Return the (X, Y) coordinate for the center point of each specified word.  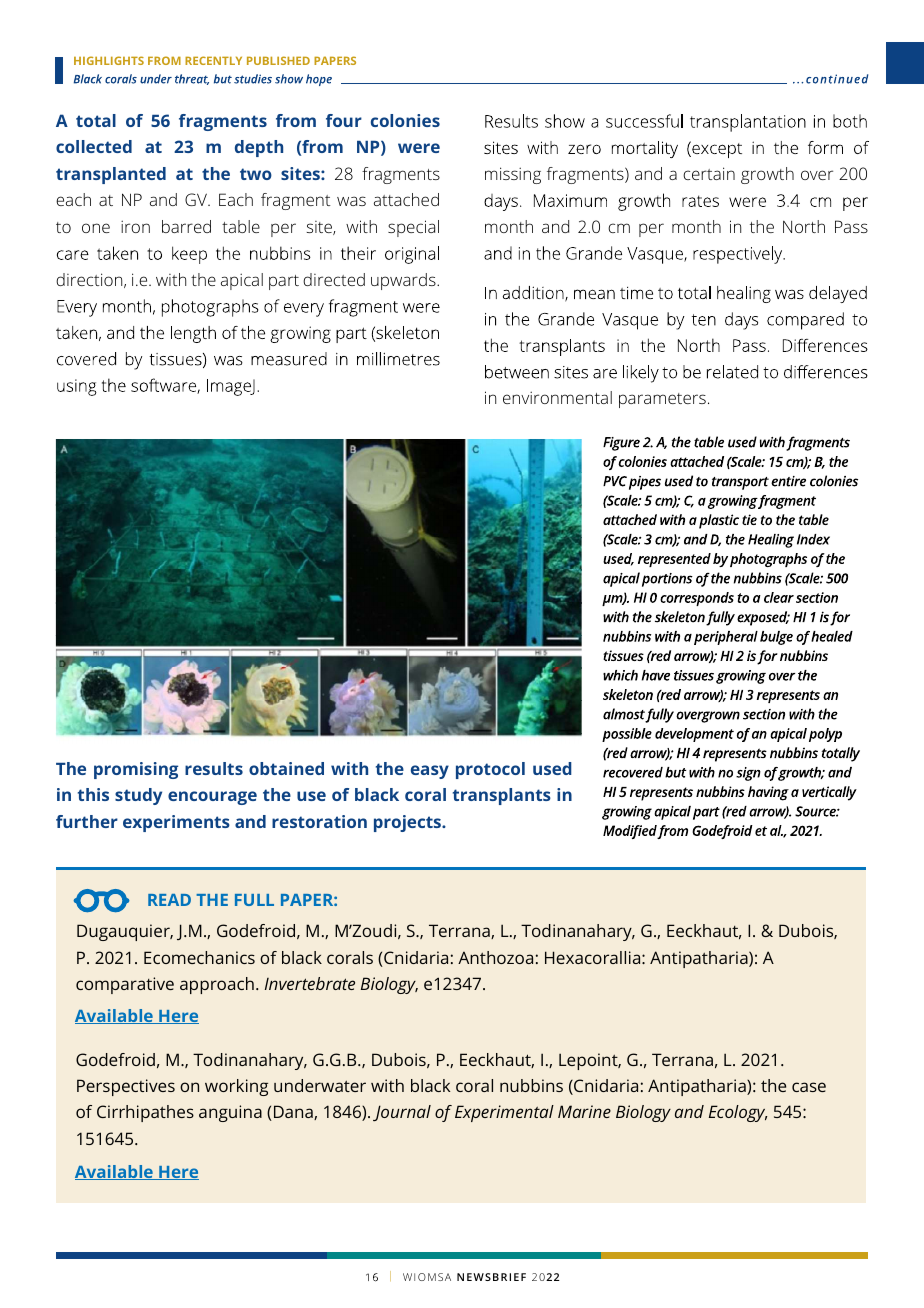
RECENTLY (213, 60)
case (809, 1087)
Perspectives (126, 1087)
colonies (405, 120)
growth (767, 175)
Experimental (504, 1113)
